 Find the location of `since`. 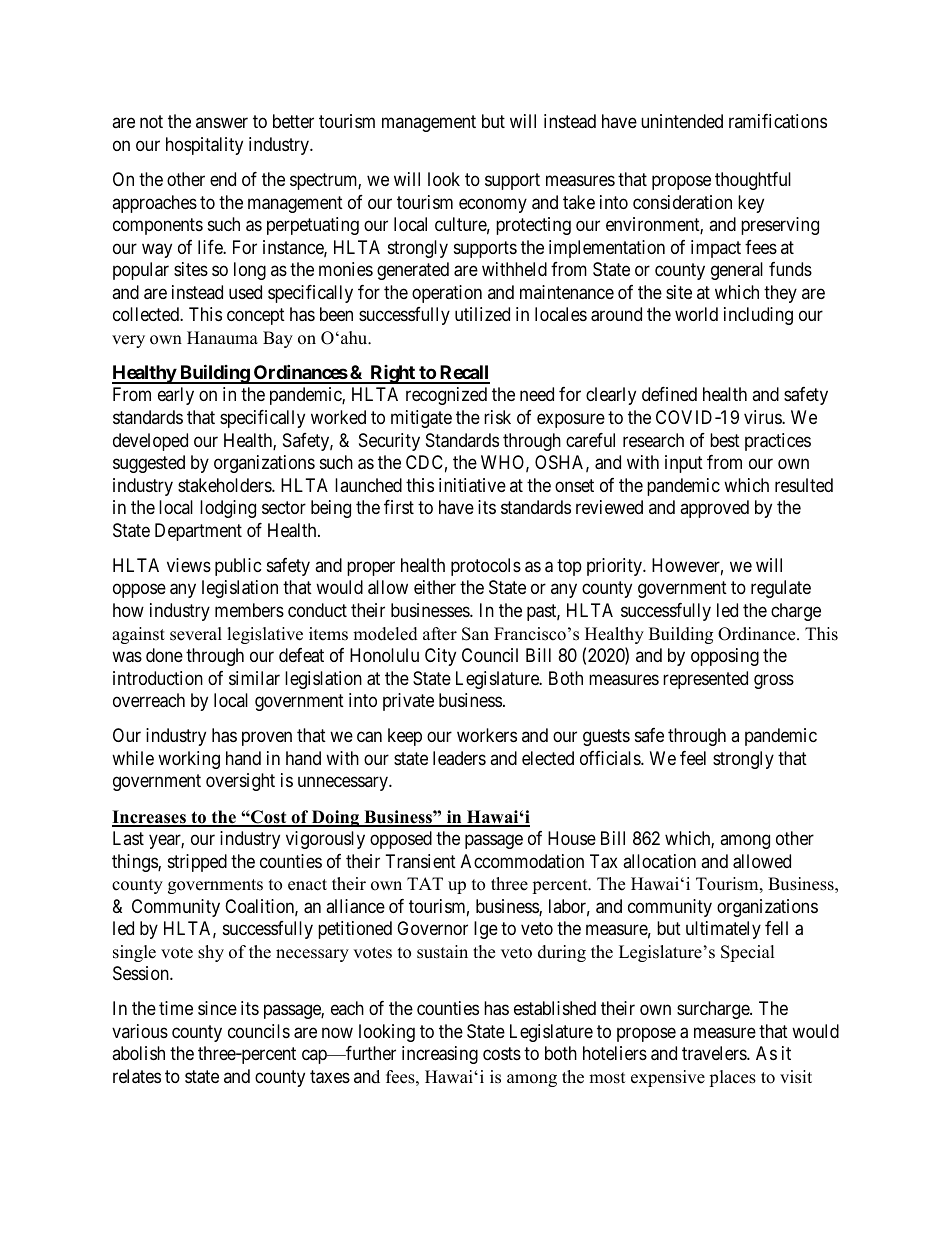

since is located at coordinates (217, 1008).
